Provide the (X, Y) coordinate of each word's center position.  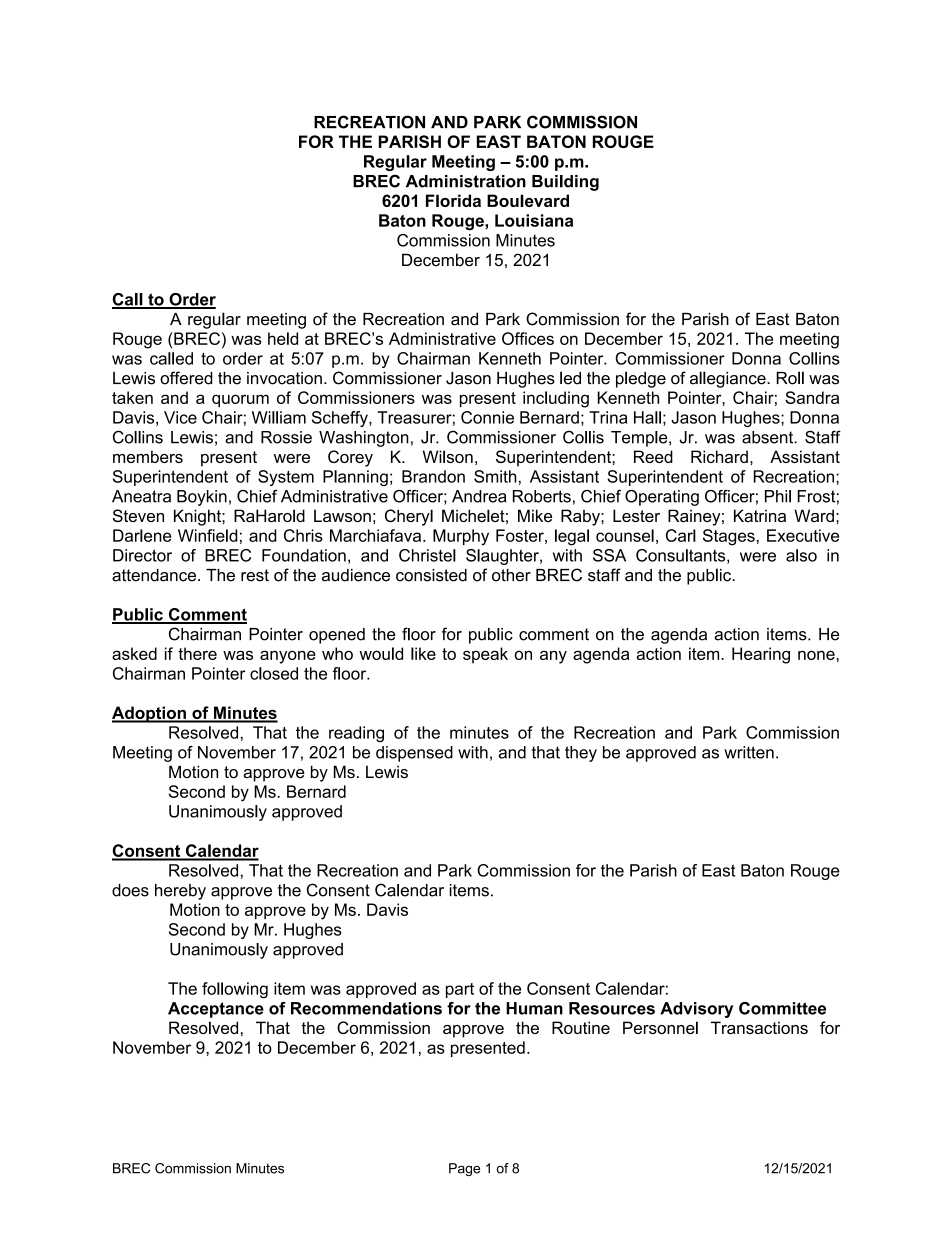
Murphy (461, 537)
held (283, 338)
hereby (180, 892)
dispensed (414, 754)
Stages (729, 537)
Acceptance (216, 1010)
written (749, 752)
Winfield (207, 535)
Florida (453, 200)
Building (565, 183)
